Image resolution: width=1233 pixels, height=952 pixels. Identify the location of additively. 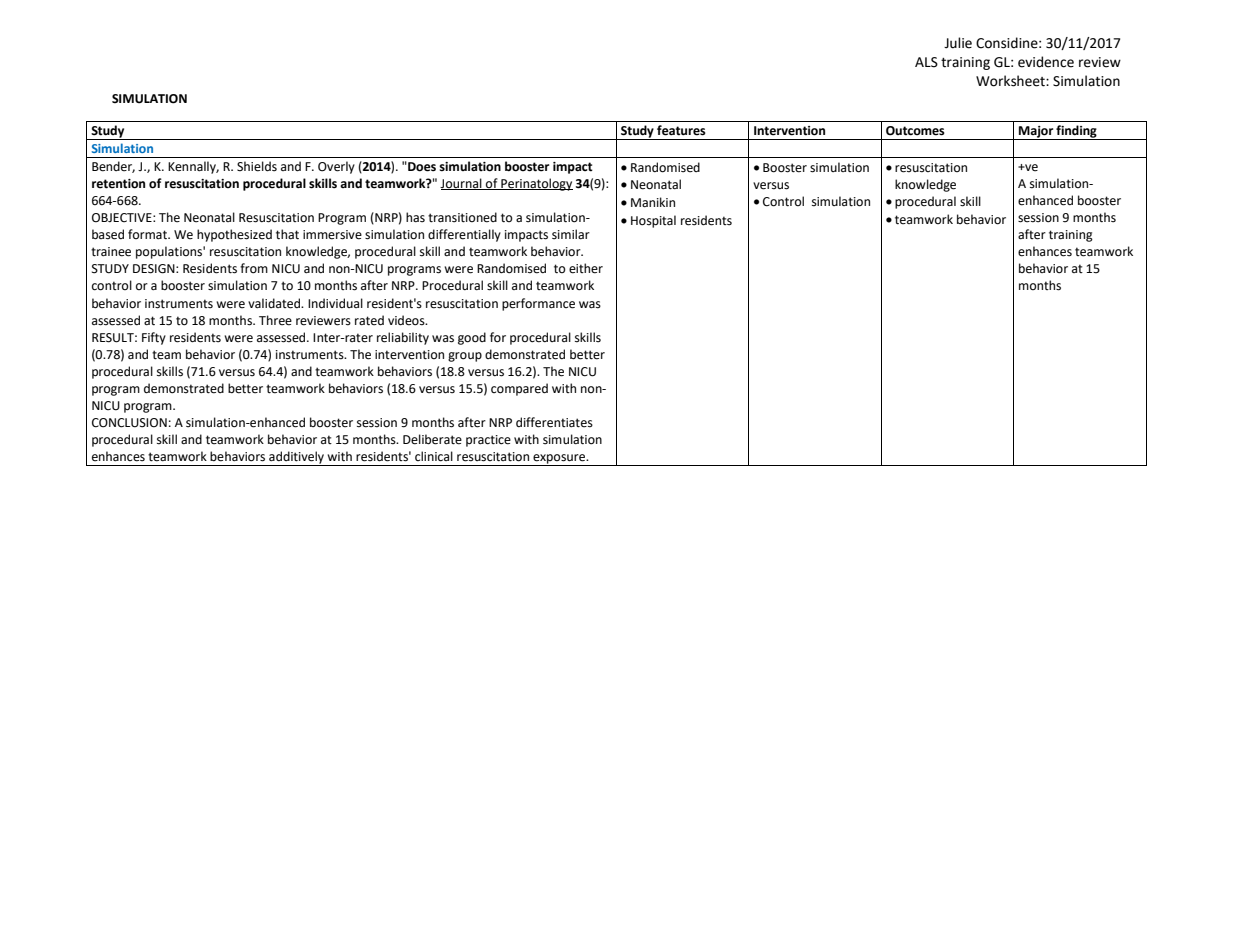
(296, 458).
